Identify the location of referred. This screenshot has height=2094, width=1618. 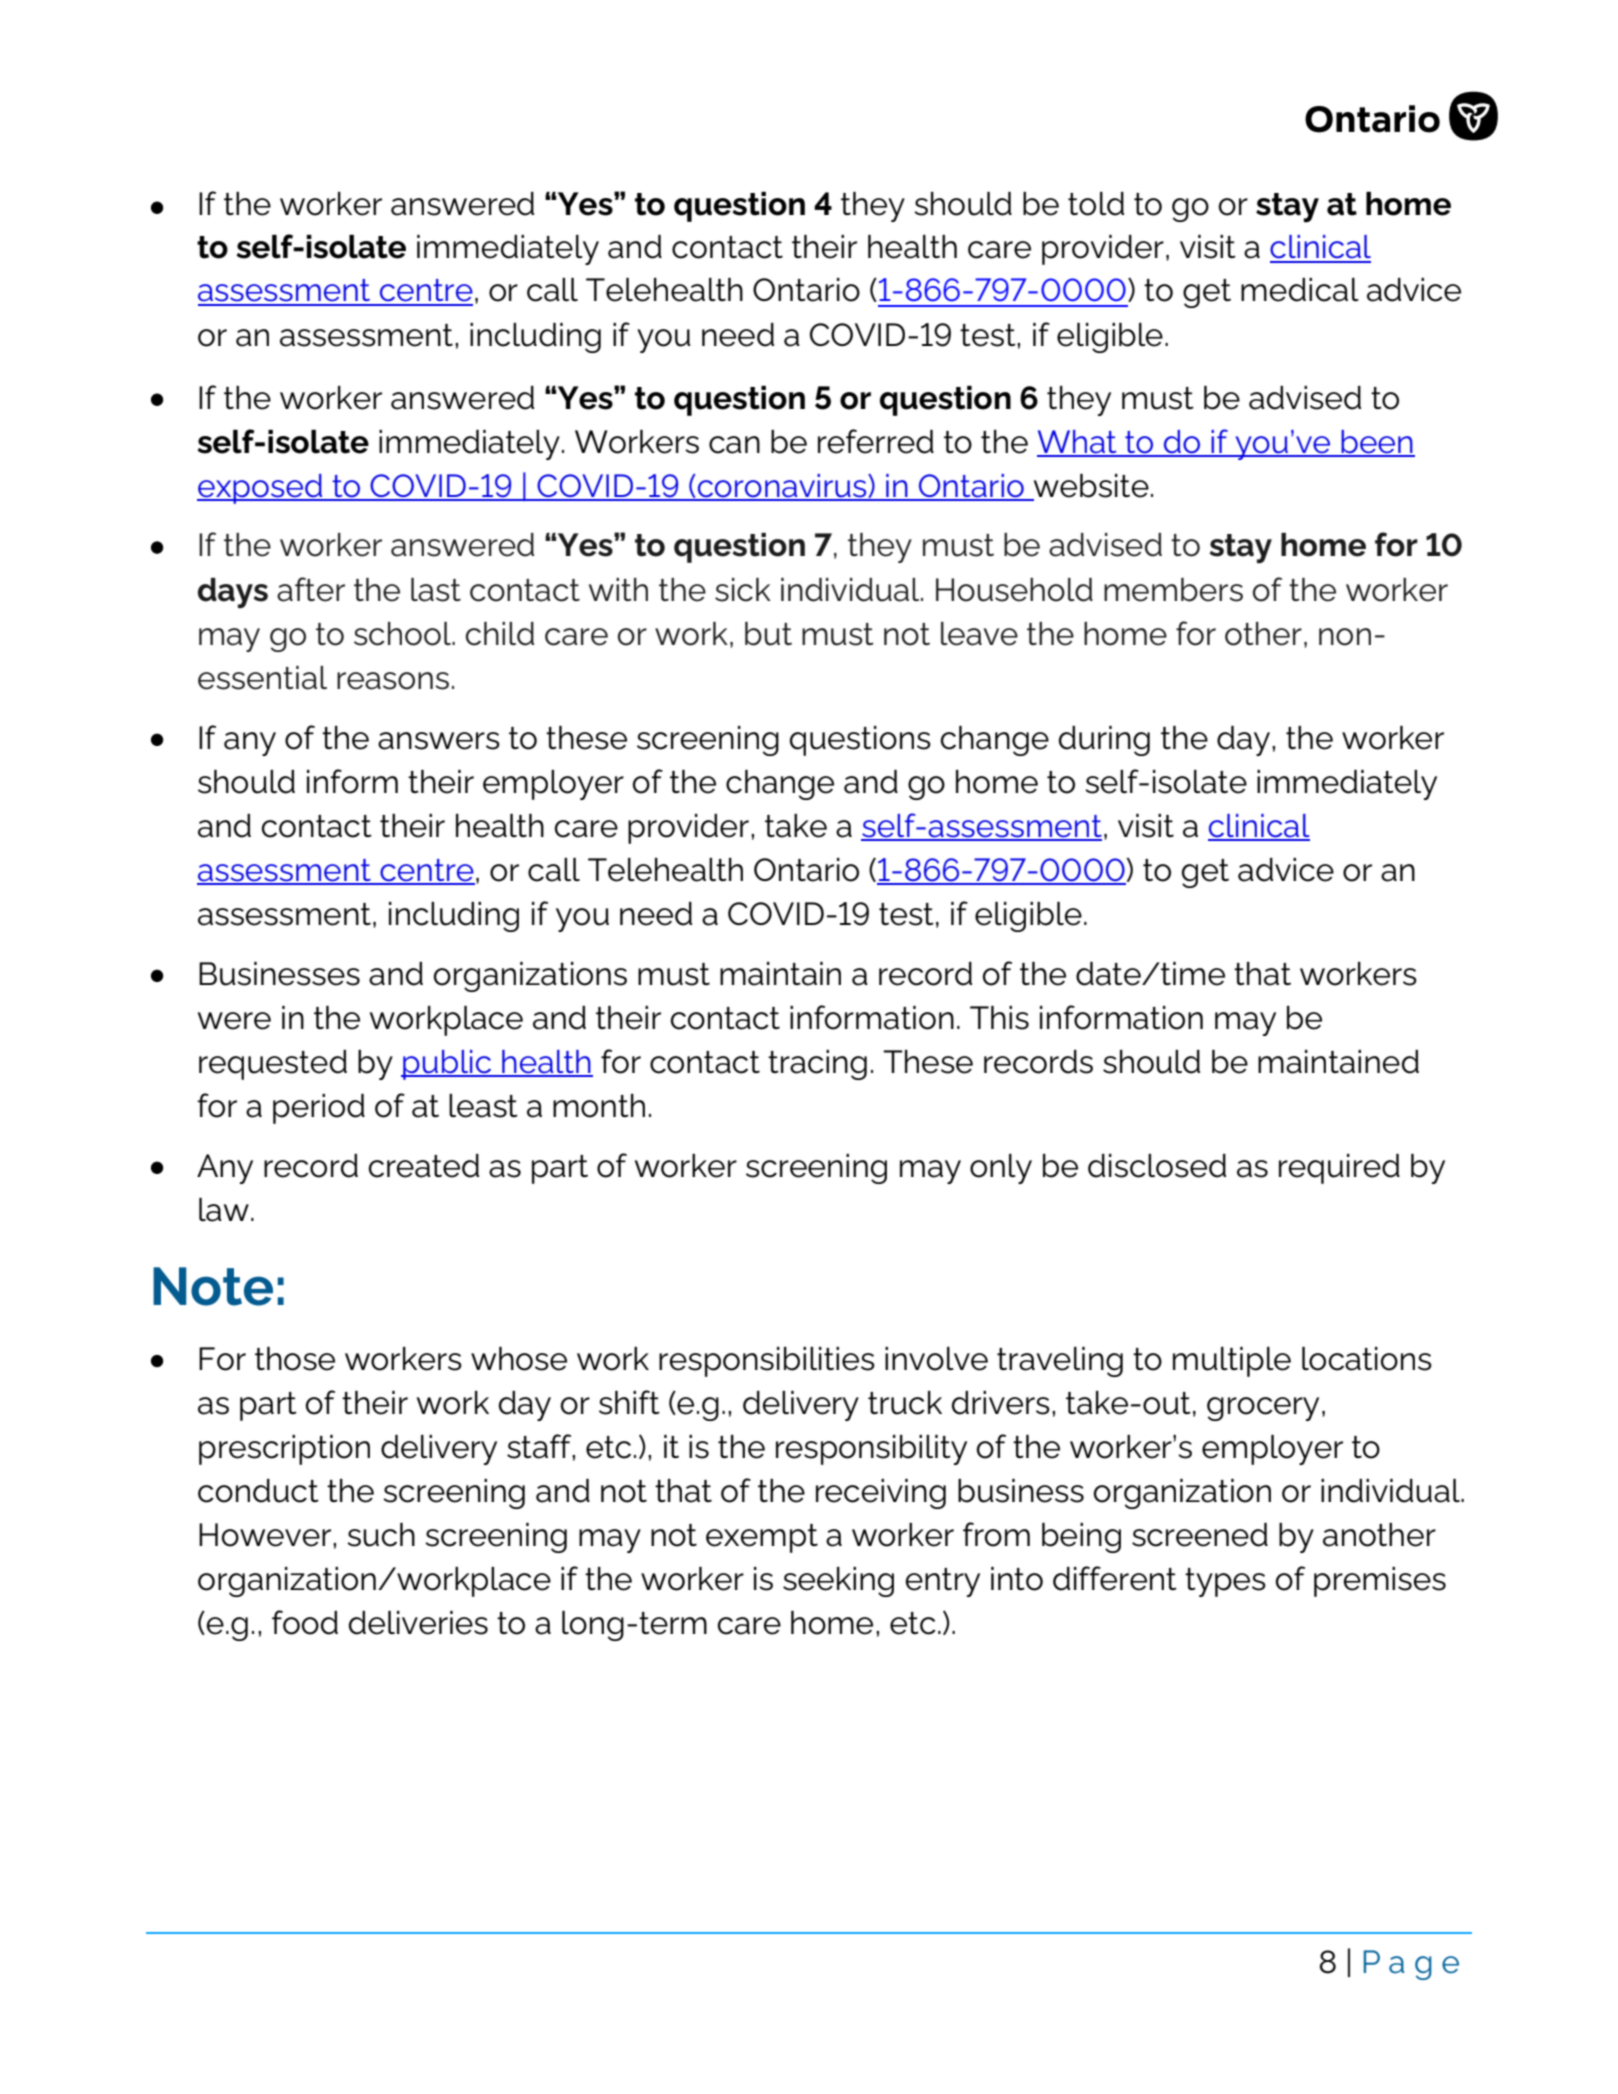
(876, 441).
